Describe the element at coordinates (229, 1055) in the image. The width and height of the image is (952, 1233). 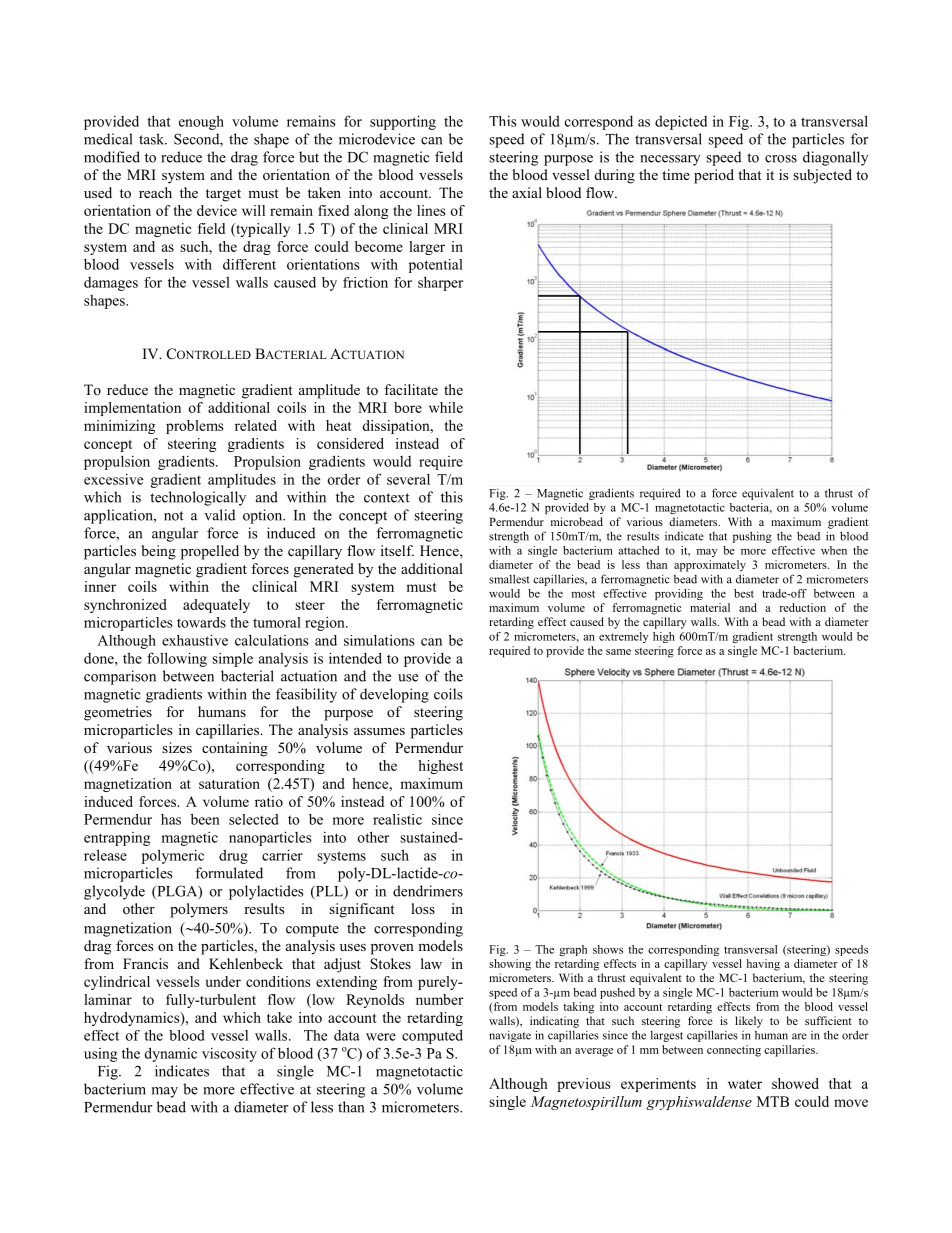
I see `viscosity` at that location.
